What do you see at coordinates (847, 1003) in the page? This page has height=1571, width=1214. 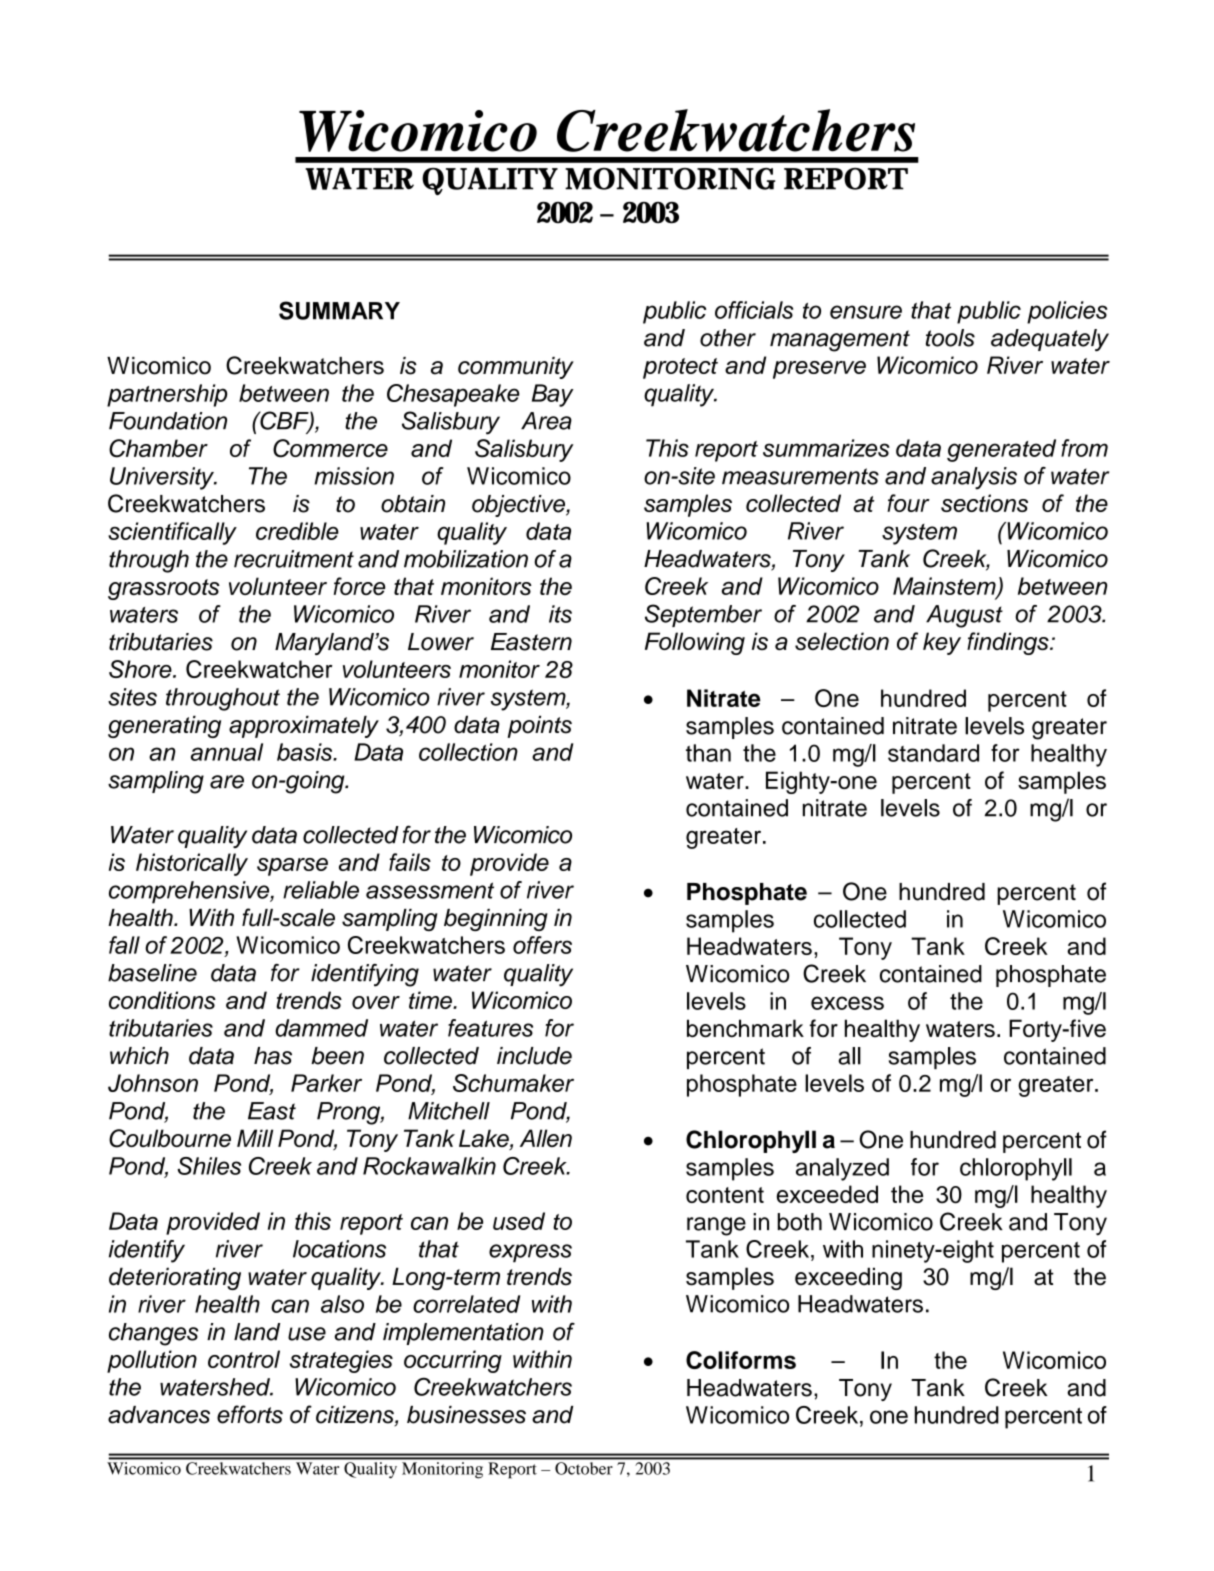 I see `excess` at bounding box center [847, 1003].
